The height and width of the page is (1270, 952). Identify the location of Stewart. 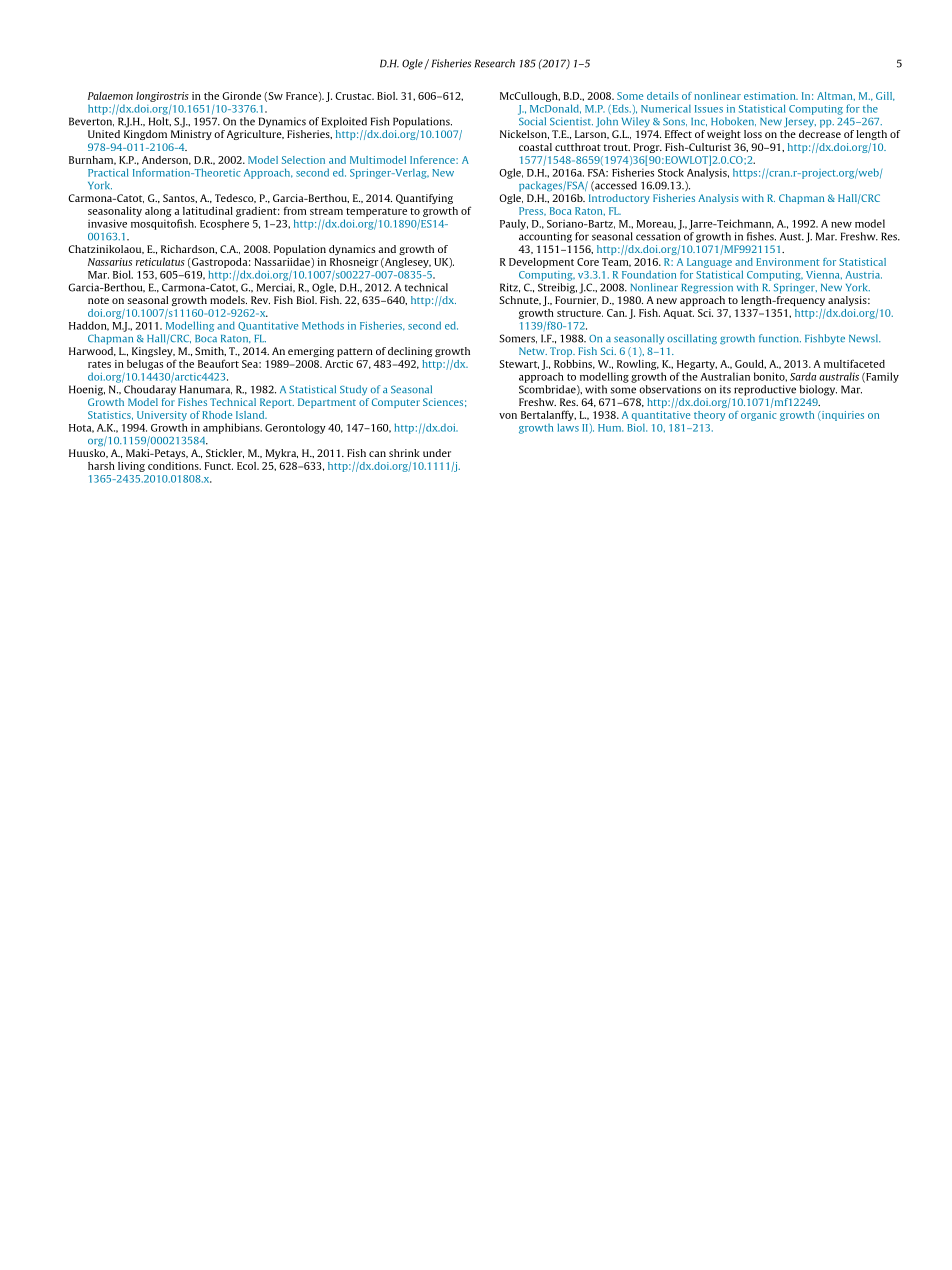
(519, 364).
